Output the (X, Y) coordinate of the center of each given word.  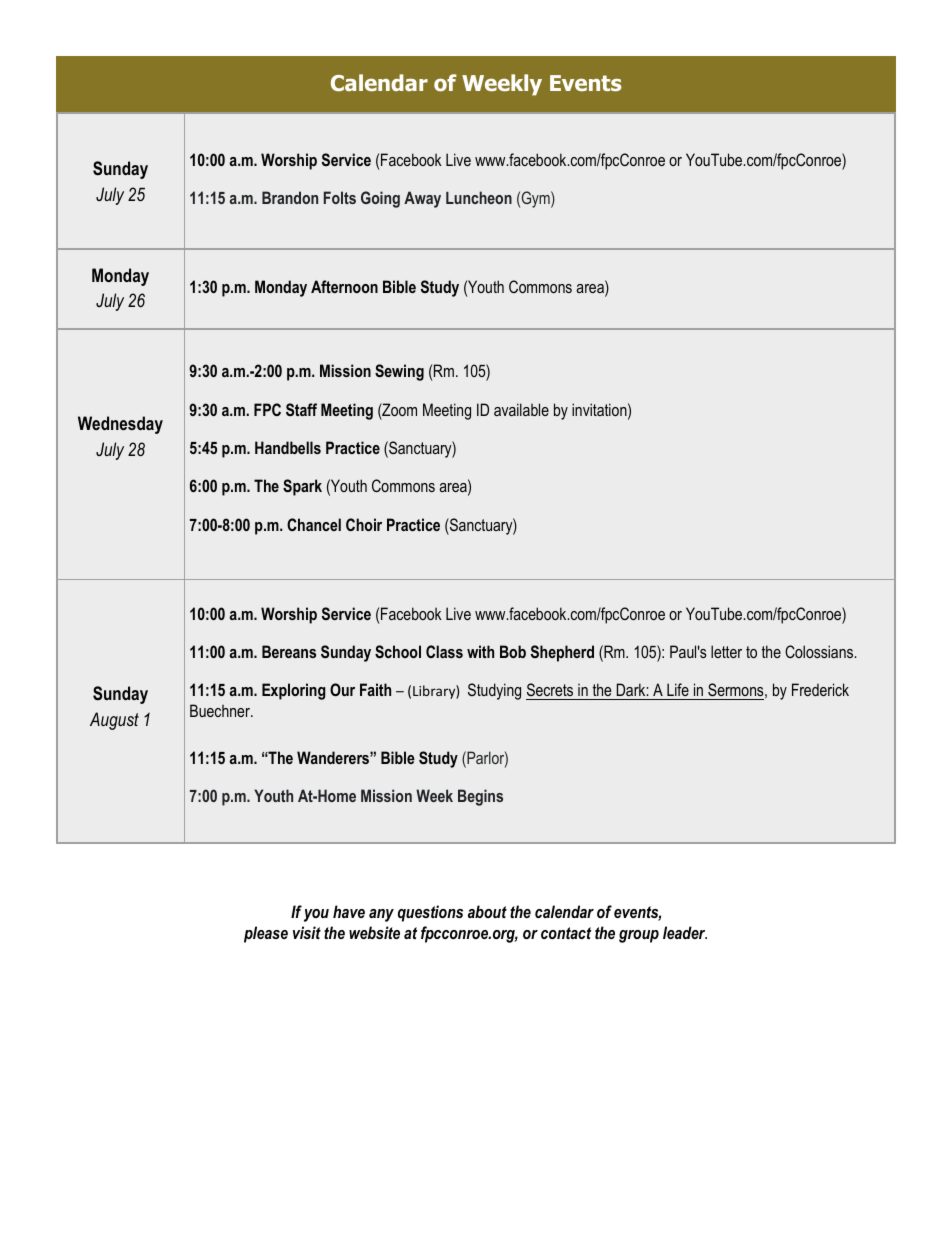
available (521, 409)
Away (422, 199)
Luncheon (479, 197)
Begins (480, 797)
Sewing (399, 372)
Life (678, 691)
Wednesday (120, 425)
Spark (302, 487)
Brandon (290, 197)
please (266, 934)
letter (726, 651)
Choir (364, 524)
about (487, 911)
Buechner (221, 710)
